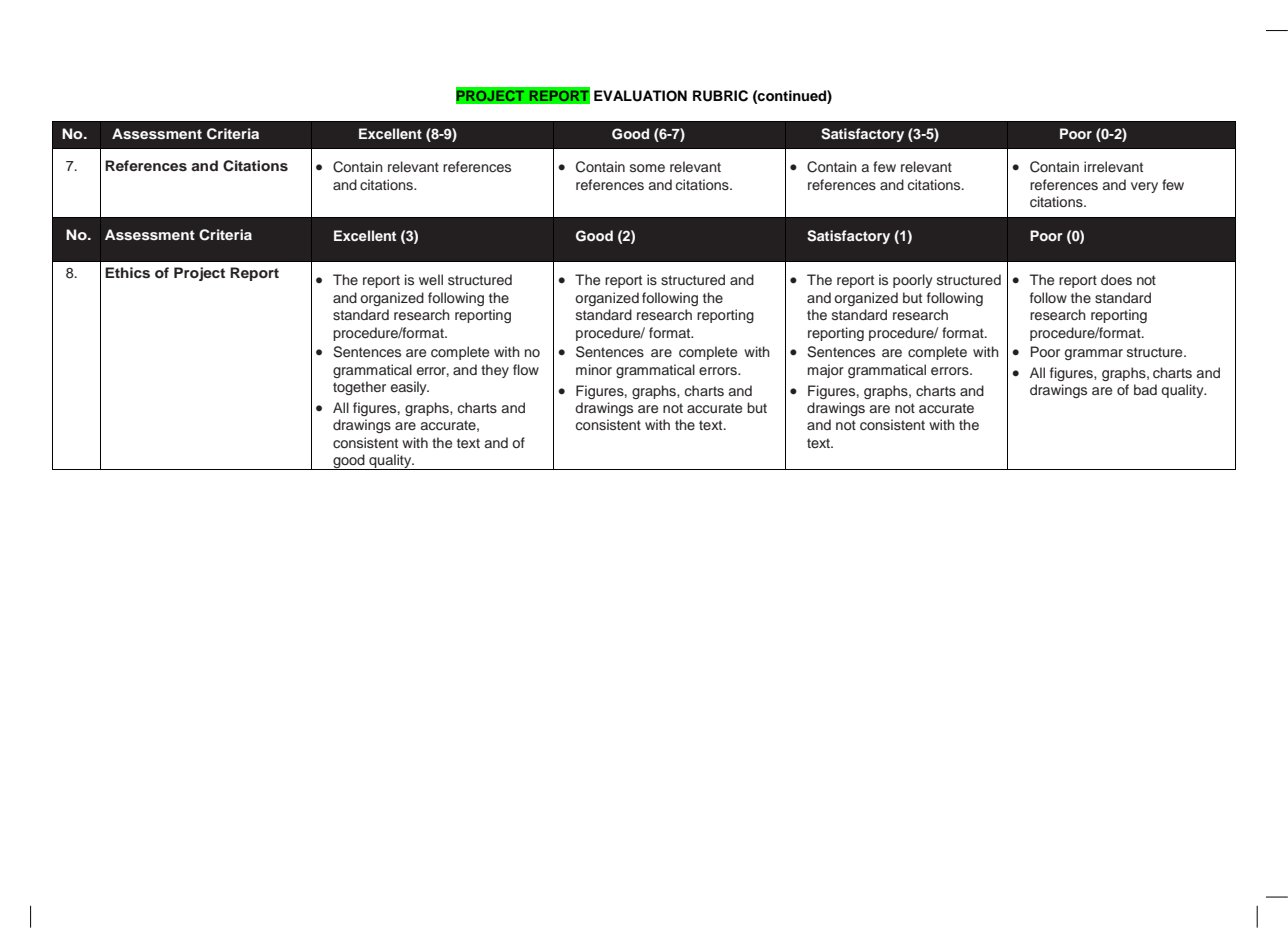 This screenshot has width=1288, height=928. I want to click on some, so click(647, 168).
